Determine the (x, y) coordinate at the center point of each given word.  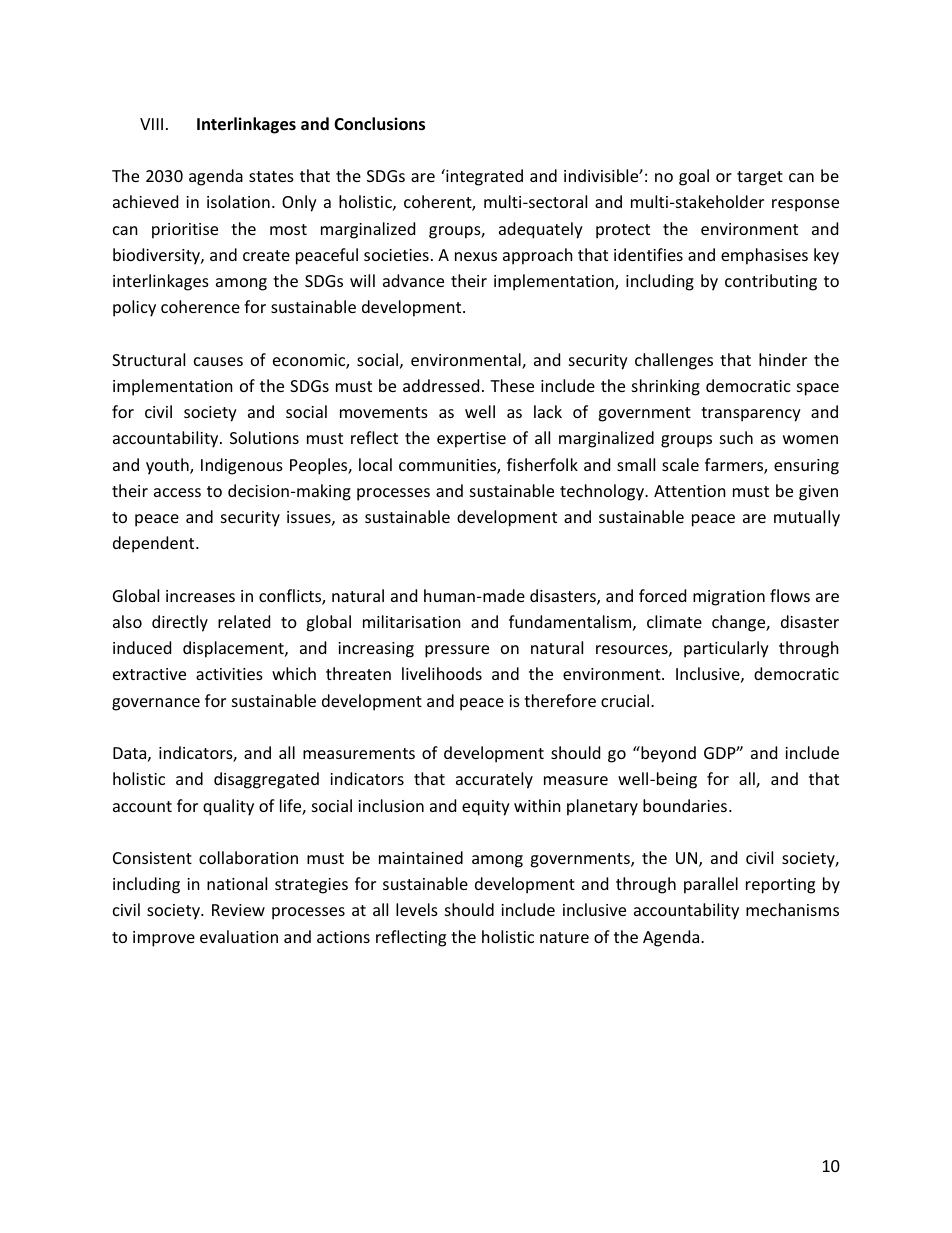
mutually (807, 518)
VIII (151, 124)
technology (603, 492)
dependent (155, 544)
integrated (483, 177)
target (760, 178)
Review (238, 910)
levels (417, 909)
